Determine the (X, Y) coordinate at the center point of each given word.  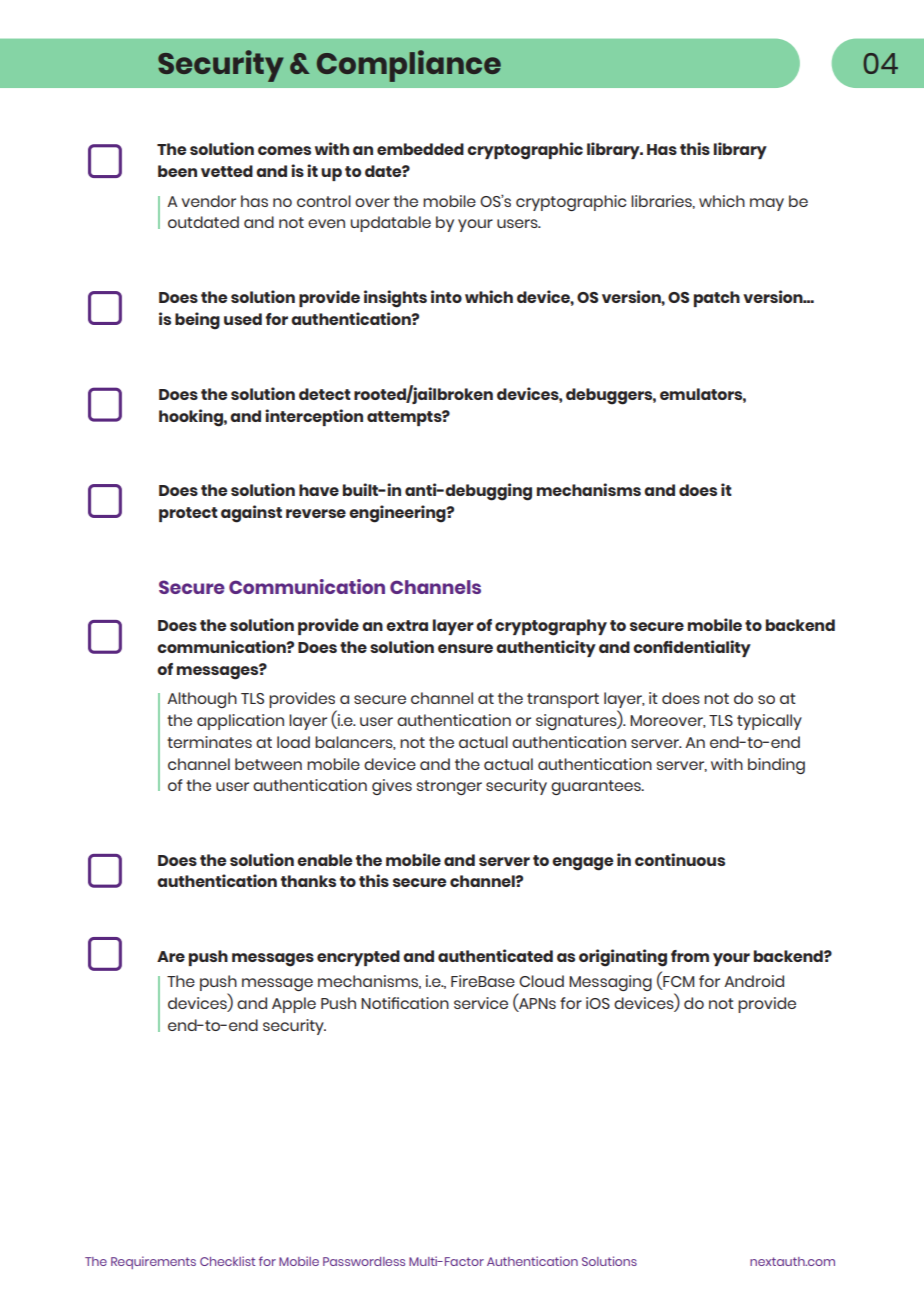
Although (202, 700)
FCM (677, 983)
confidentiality (692, 648)
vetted (227, 171)
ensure (465, 648)
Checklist (227, 1261)
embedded (420, 149)
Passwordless (364, 1261)
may (767, 204)
